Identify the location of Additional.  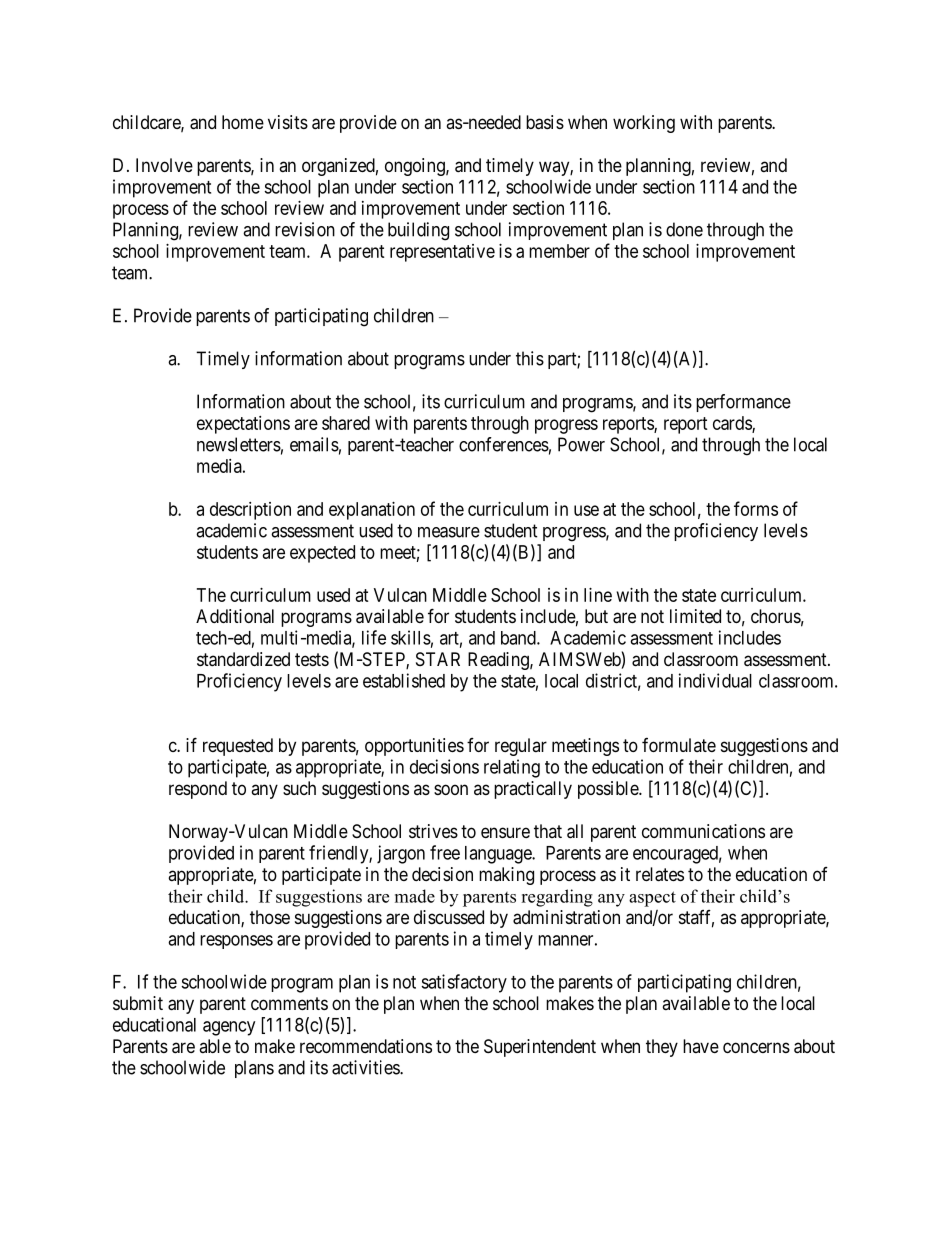
(235, 616).
